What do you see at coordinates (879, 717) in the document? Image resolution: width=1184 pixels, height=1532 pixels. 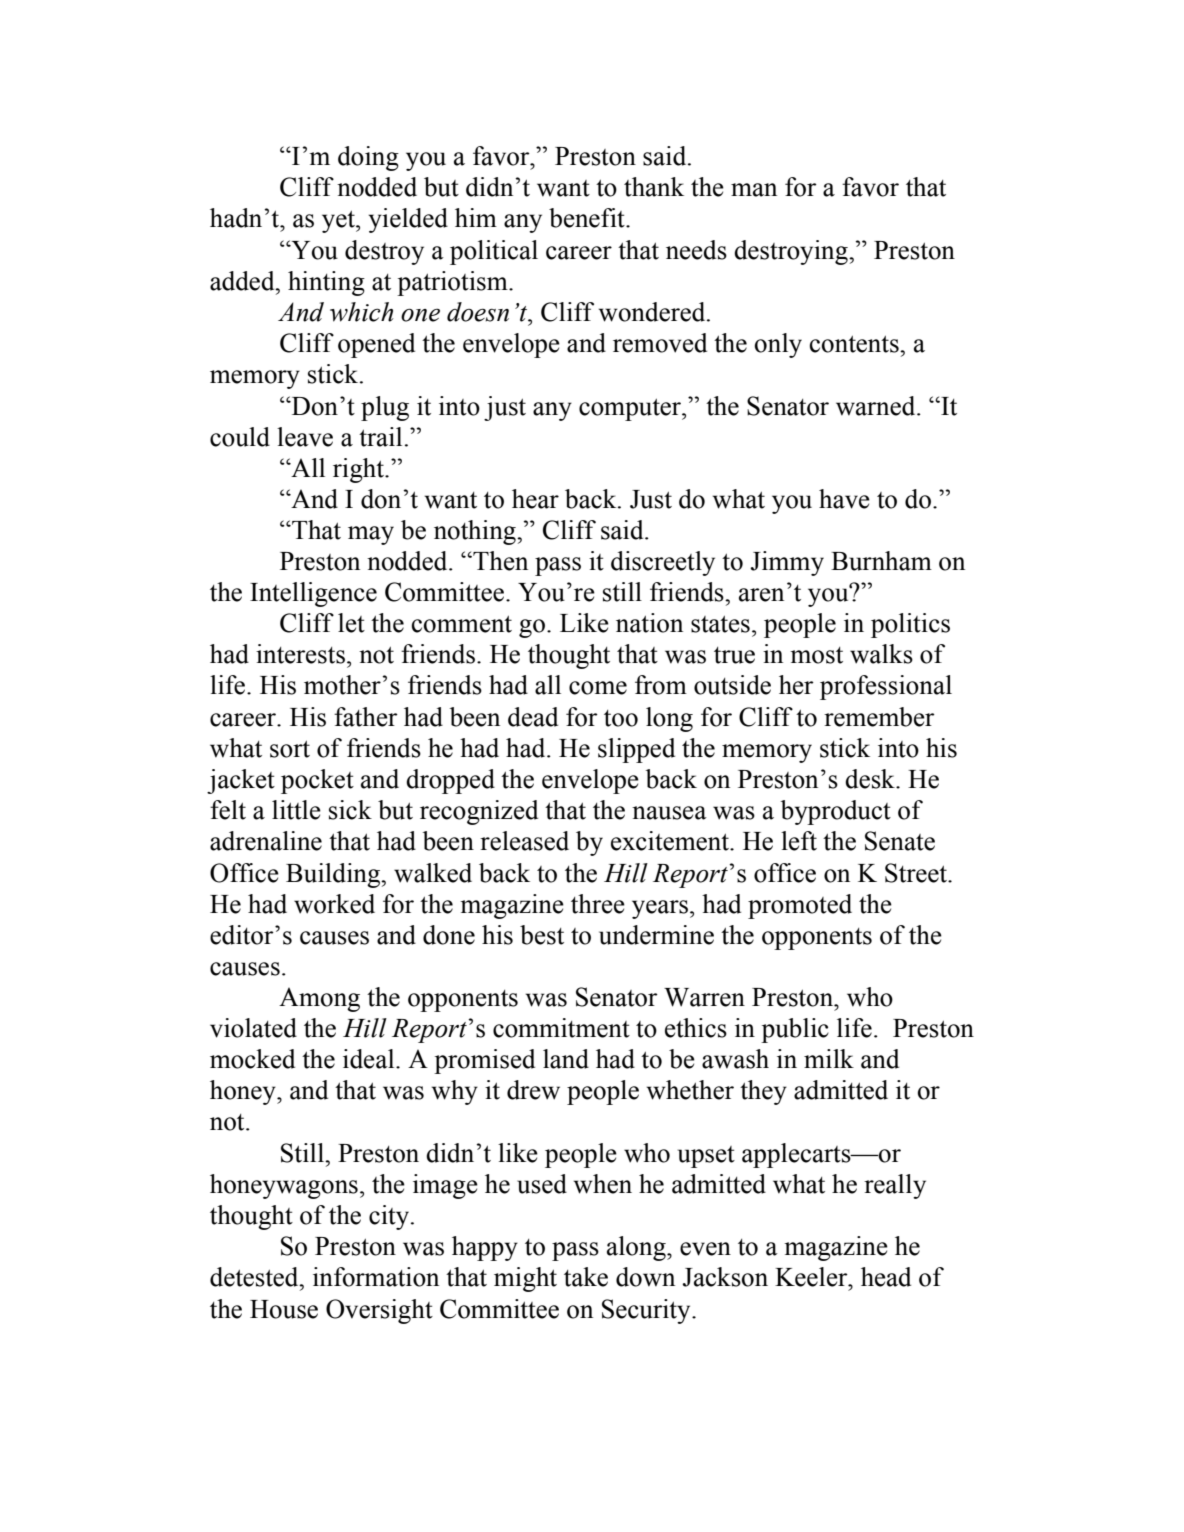 I see `remember` at bounding box center [879, 717].
